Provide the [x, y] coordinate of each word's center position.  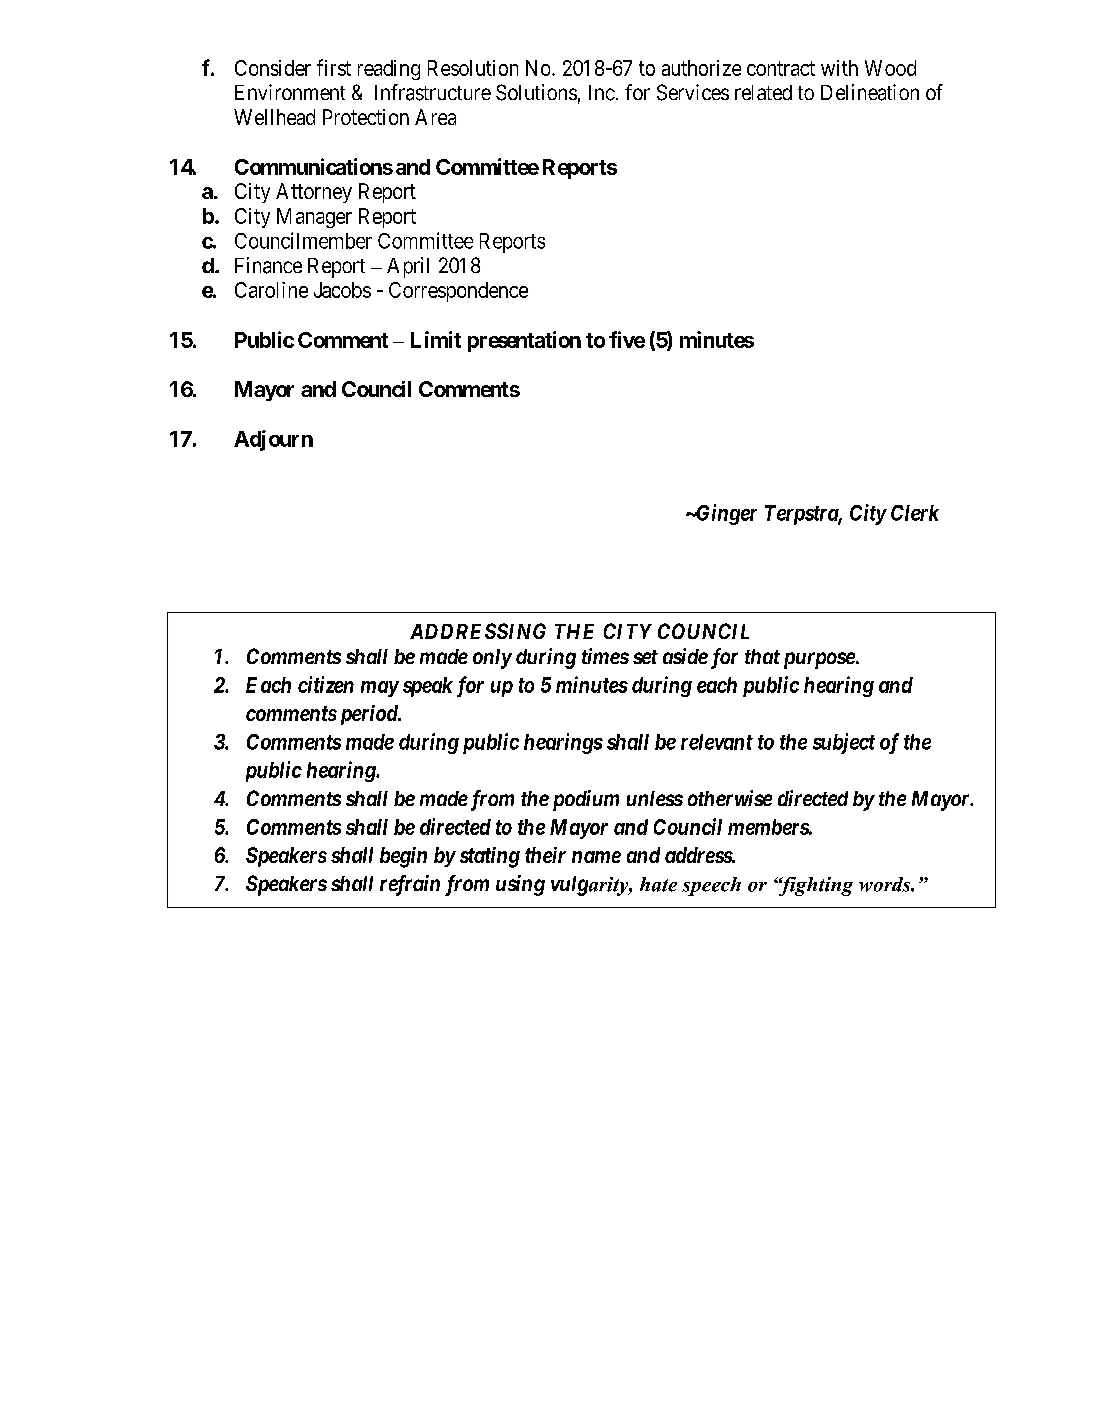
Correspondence [458, 292]
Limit [436, 339]
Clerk [915, 513]
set [645, 657]
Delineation [870, 92]
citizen [326, 684]
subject [844, 743]
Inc [602, 93]
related [763, 92]
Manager [314, 218]
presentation [524, 341]
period [368, 715]
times [605, 656]
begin [403, 857]
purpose [819, 660]
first [334, 67]
